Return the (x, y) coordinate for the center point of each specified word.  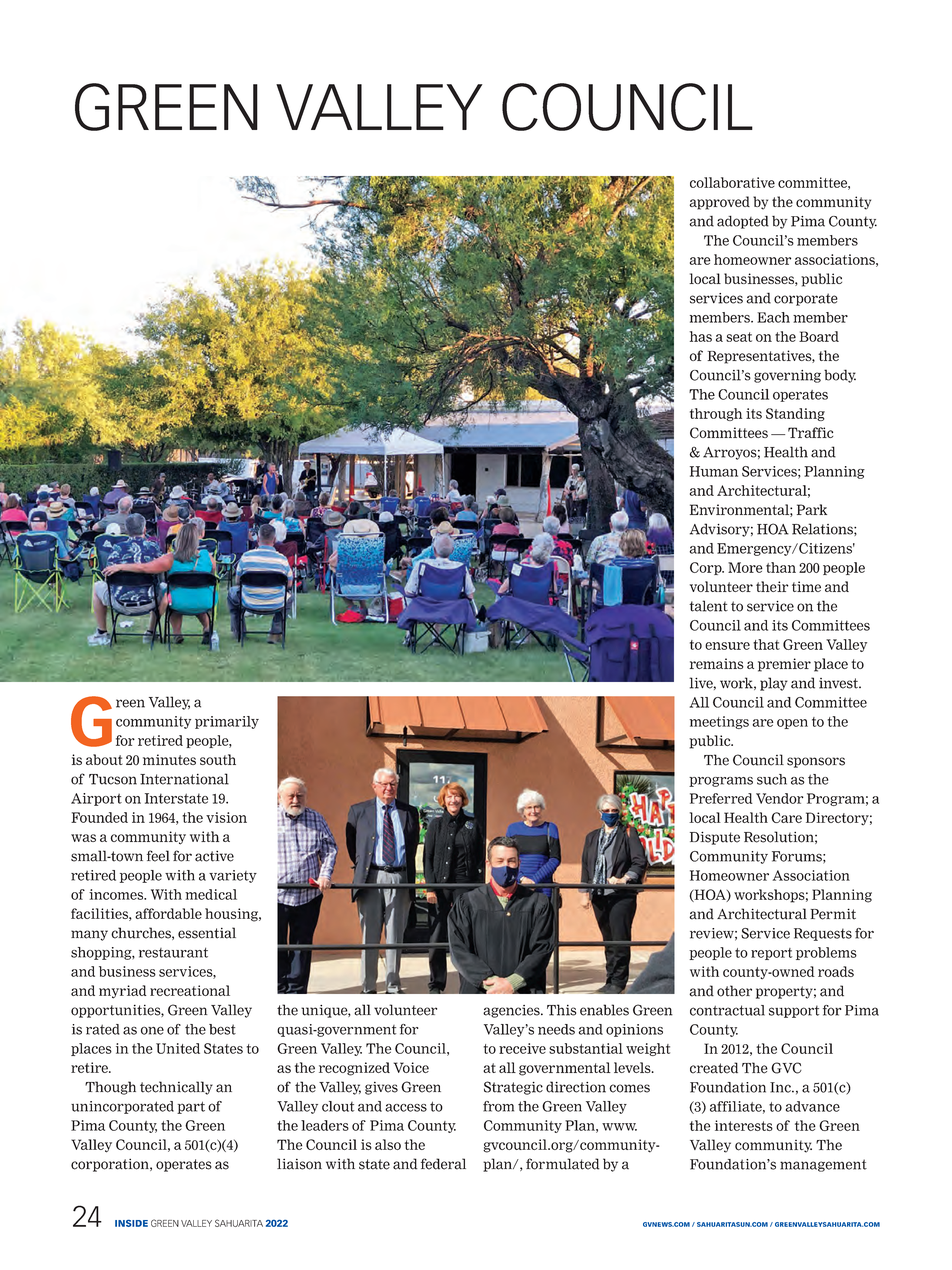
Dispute (715, 838)
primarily (227, 722)
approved (720, 203)
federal (443, 1164)
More (745, 567)
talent (708, 606)
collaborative (732, 182)
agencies (512, 1011)
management (823, 1165)
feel (158, 856)
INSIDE (131, 1223)
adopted (743, 222)
